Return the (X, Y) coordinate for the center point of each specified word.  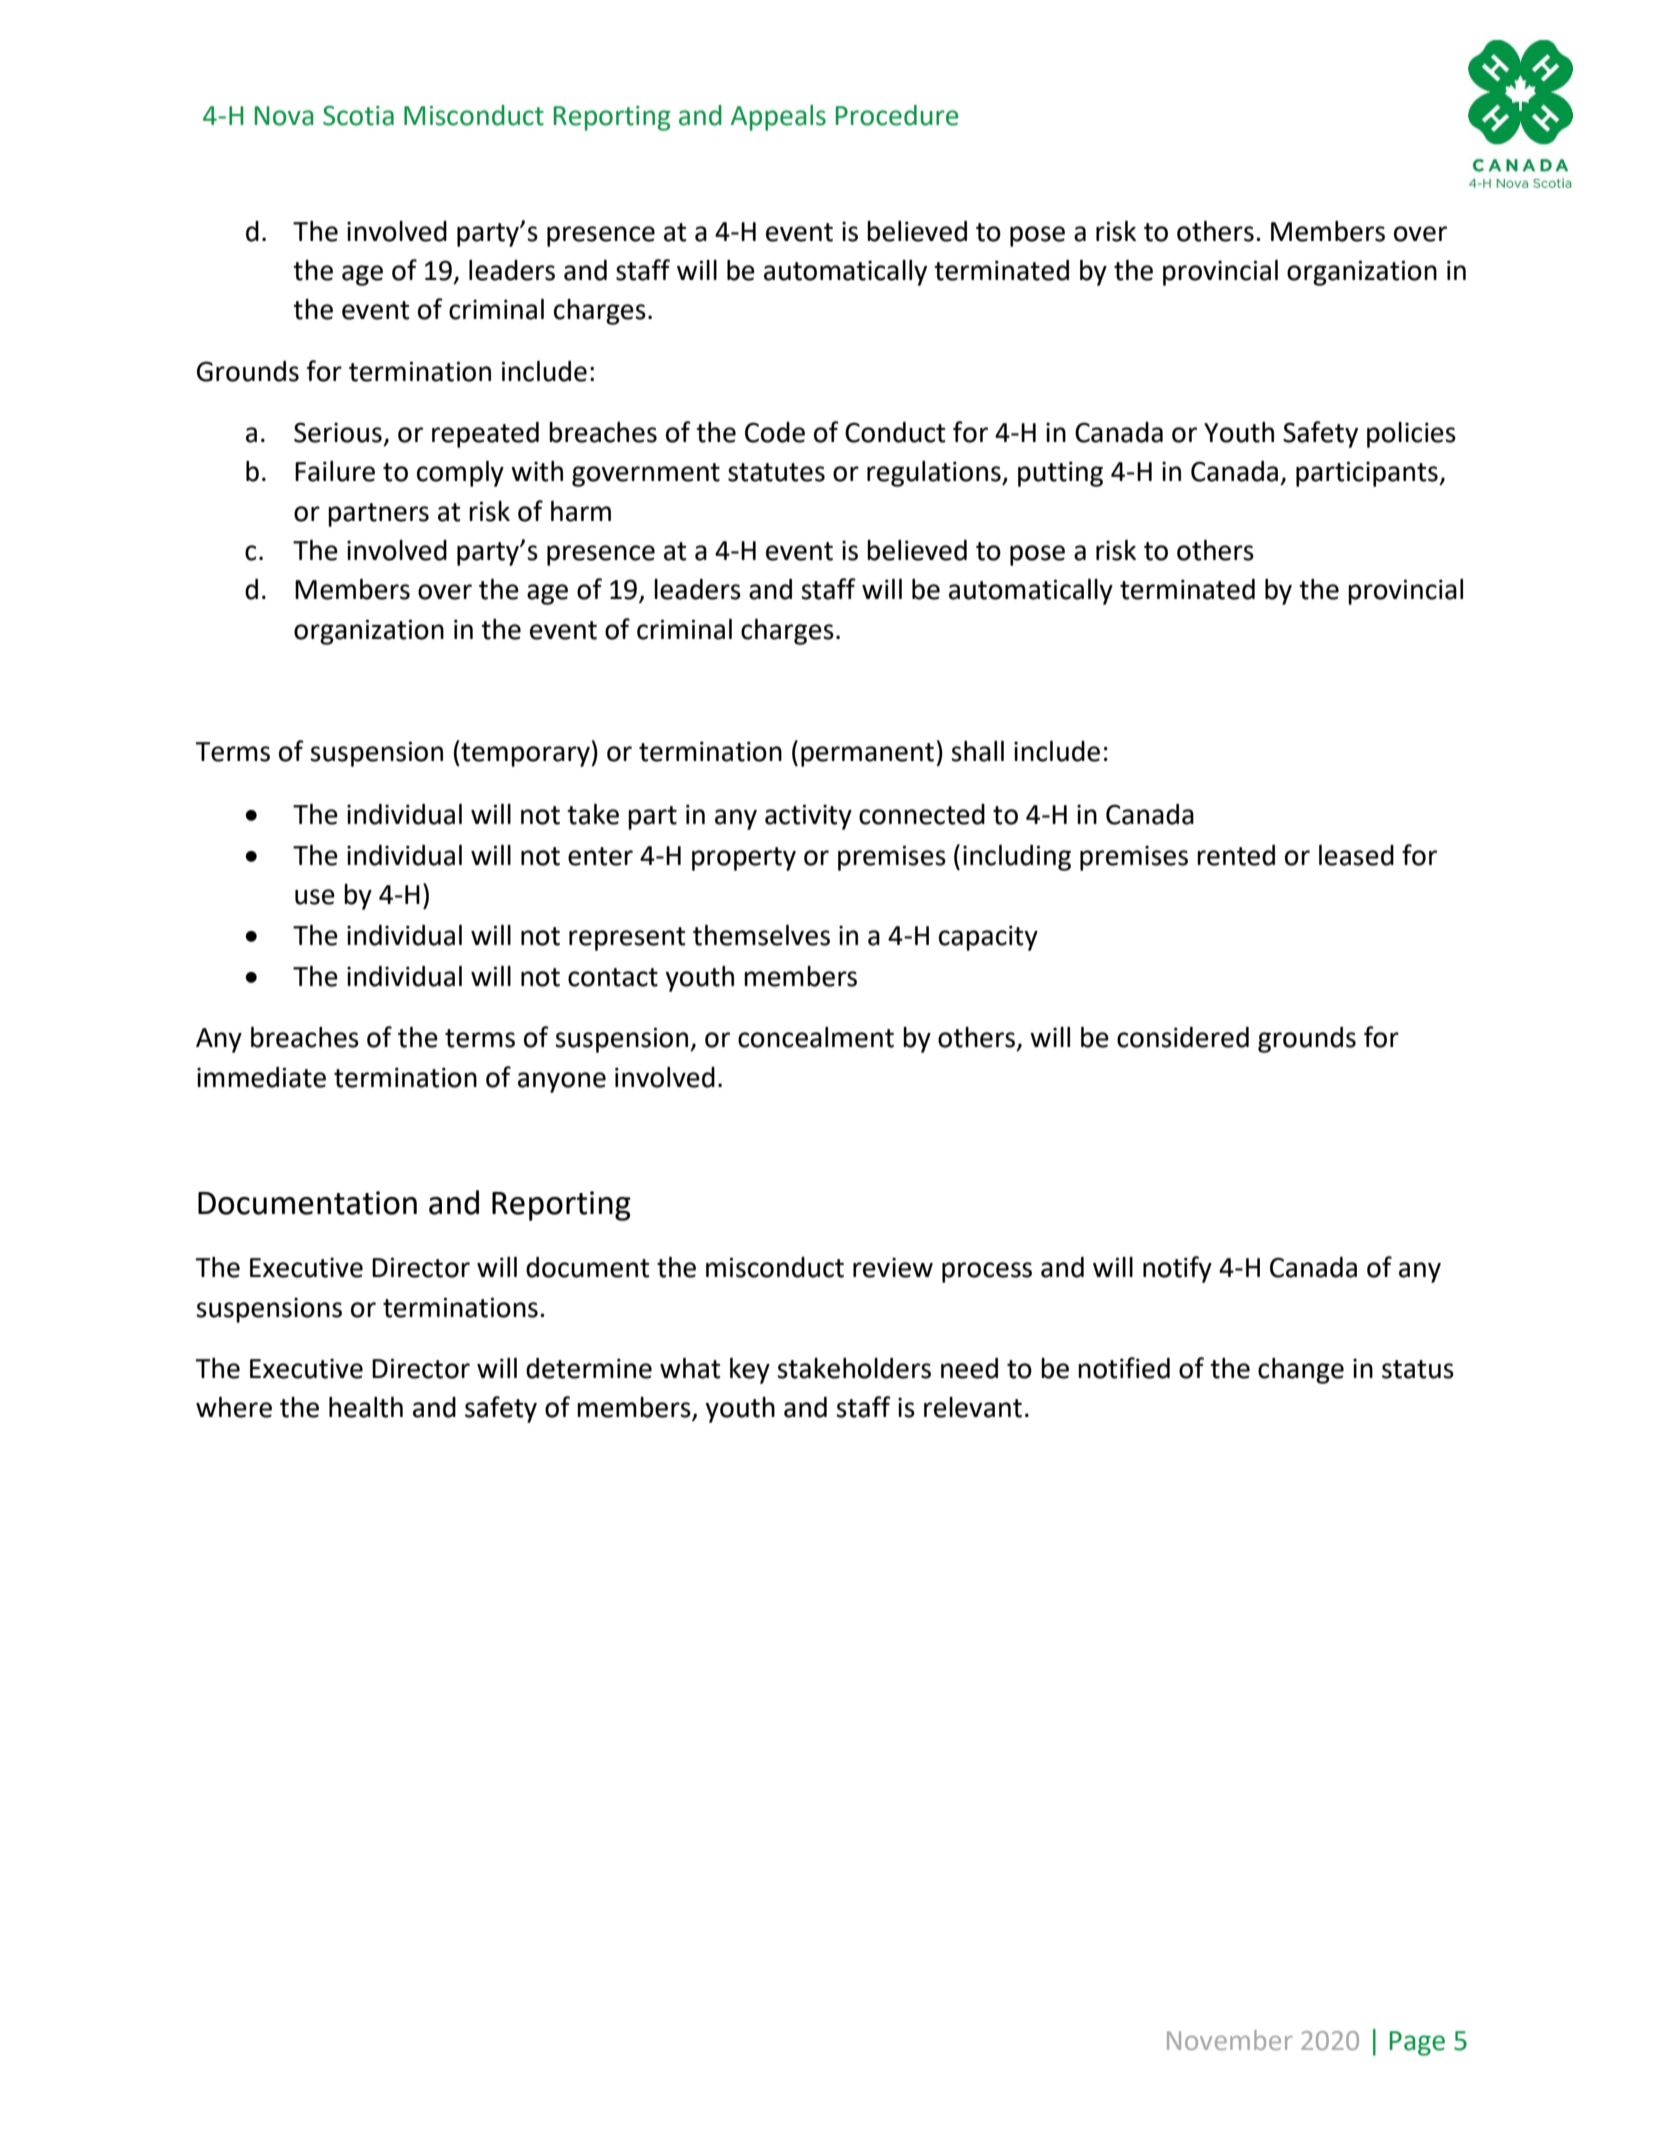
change (1301, 1371)
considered (1183, 1037)
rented (1236, 855)
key (750, 1371)
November (1230, 2040)
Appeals (778, 118)
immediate (261, 1077)
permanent (867, 755)
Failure (335, 471)
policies (1411, 435)
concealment (816, 1037)
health (366, 1407)
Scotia (358, 116)
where (234, 1407)
